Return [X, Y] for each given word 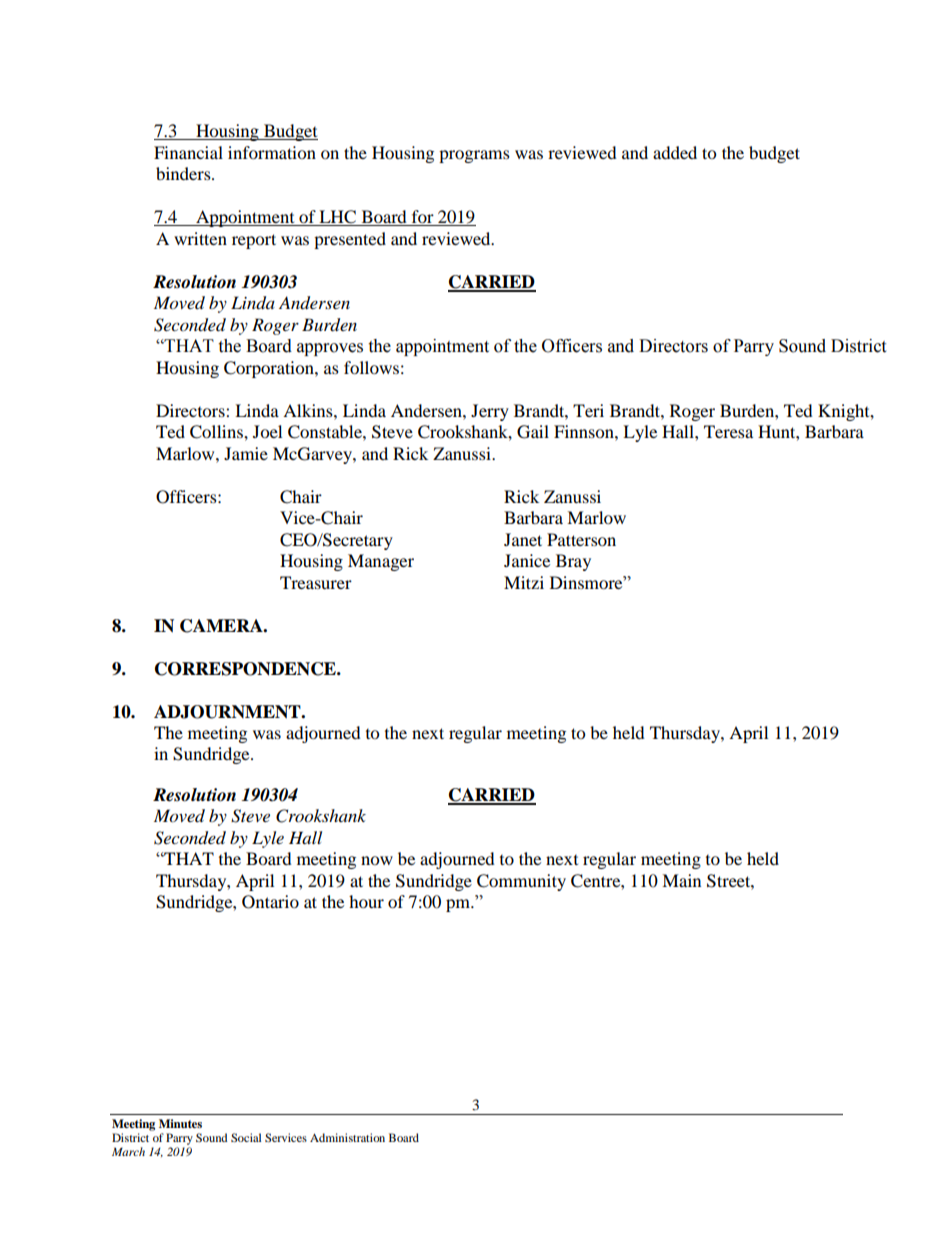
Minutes [180, 1123]
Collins [217, 432]
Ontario [270, 902]
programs [474, 156]
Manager [381, 562]
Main [681, 880]
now [377, 860]
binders [184, 173]
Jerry [490, 412]
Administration [347, 1137]
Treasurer [316, 582]
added [675, 152]
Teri [588, 410]
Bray [573, 562]
